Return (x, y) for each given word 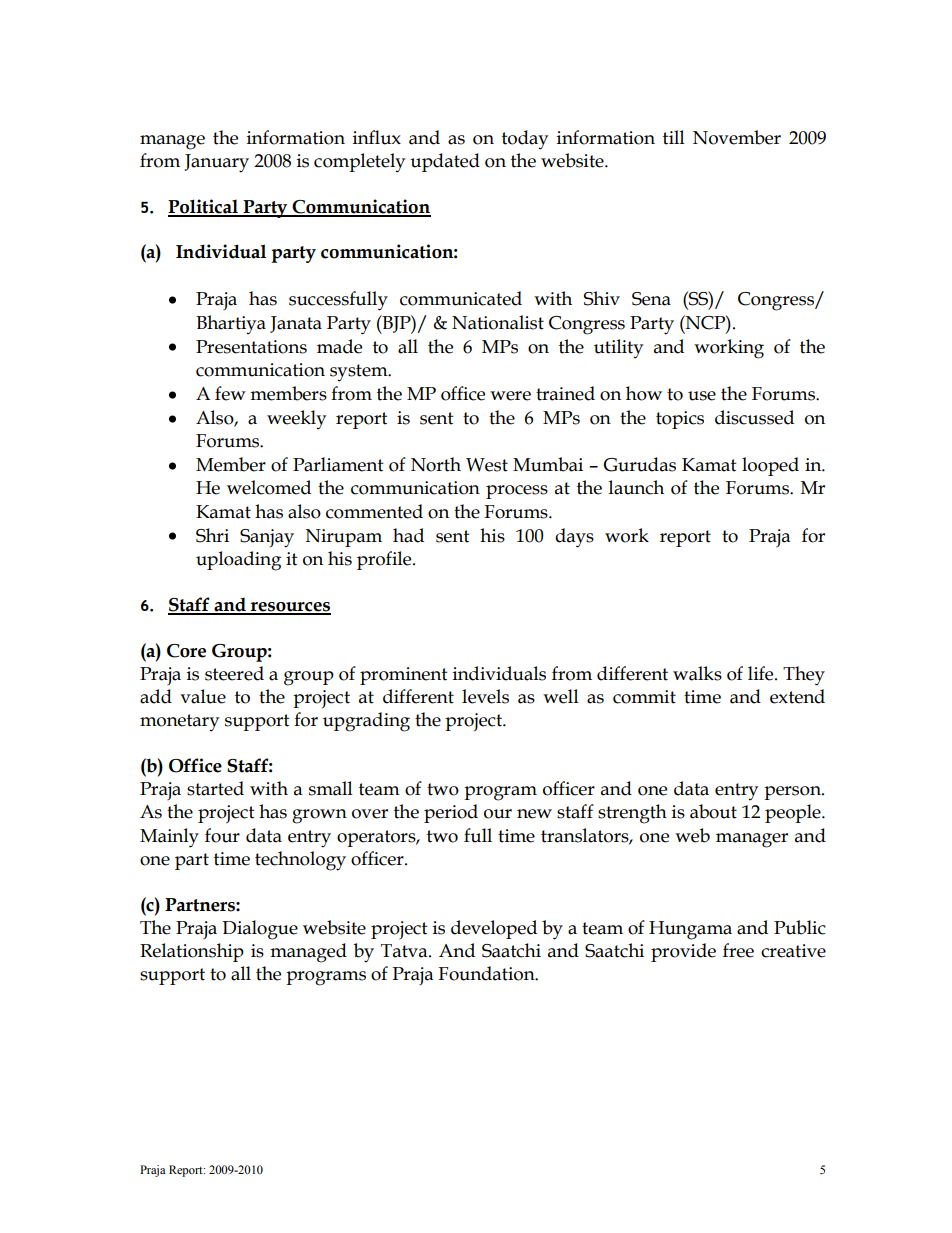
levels (485, 696)
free (738, 950)
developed (494, 929)
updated (445, 162)
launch (636, 487)
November (737, 137)
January (216, 163)
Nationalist (498, 322)
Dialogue (260, 930)
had (408, 535)
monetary (179, 722)
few (230, 393)
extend (797, 696)
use (702, 396)
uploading (238, 561)
